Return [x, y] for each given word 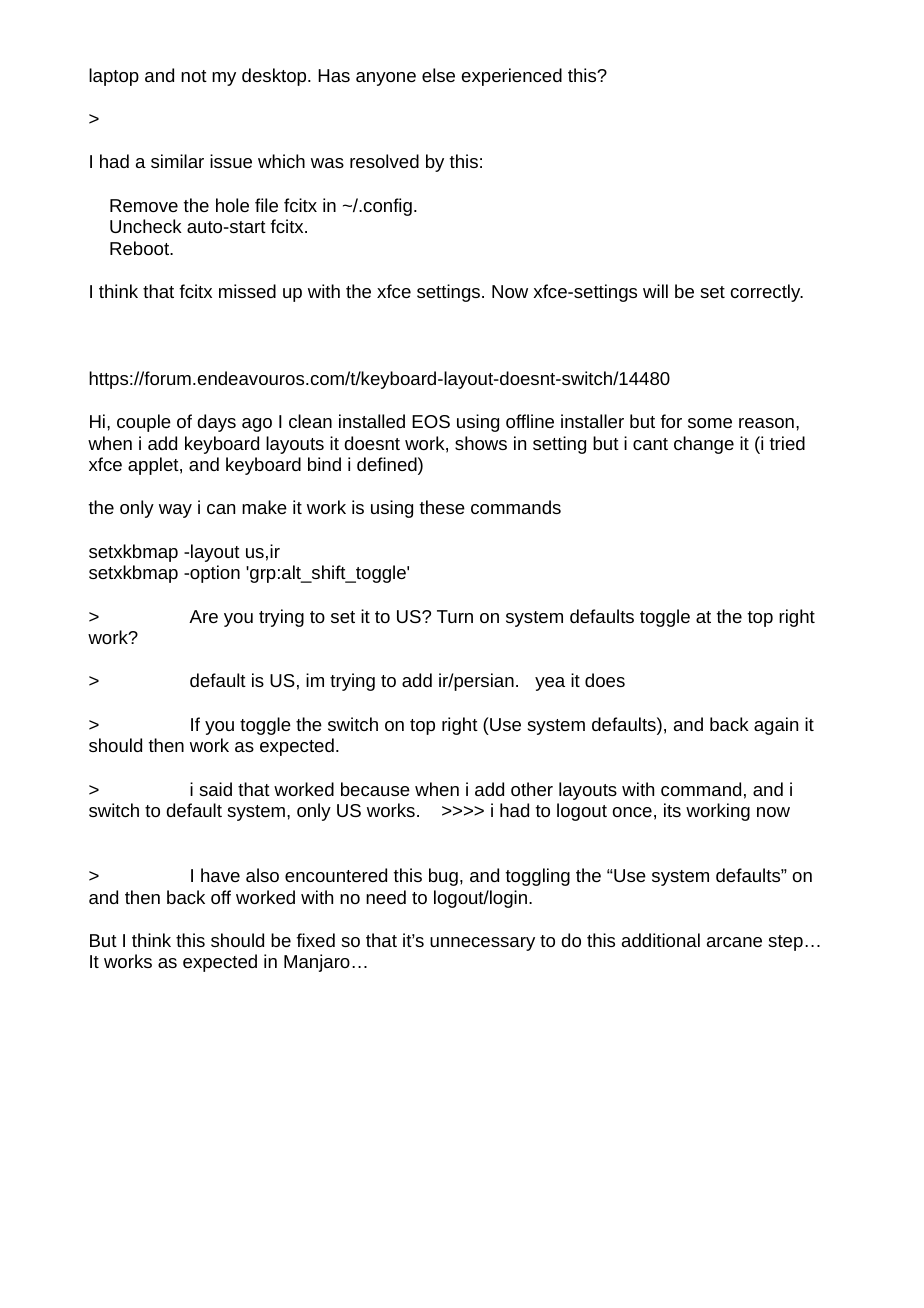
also [262, 875]
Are [203, 616]
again [776, 726]
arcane [734, 942]
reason [766, 423]
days [217, 423]
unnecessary [482, 944]
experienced [512, 77]
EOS [431, 421]
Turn [455, 616]
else [438, 75]
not [194, 76]
